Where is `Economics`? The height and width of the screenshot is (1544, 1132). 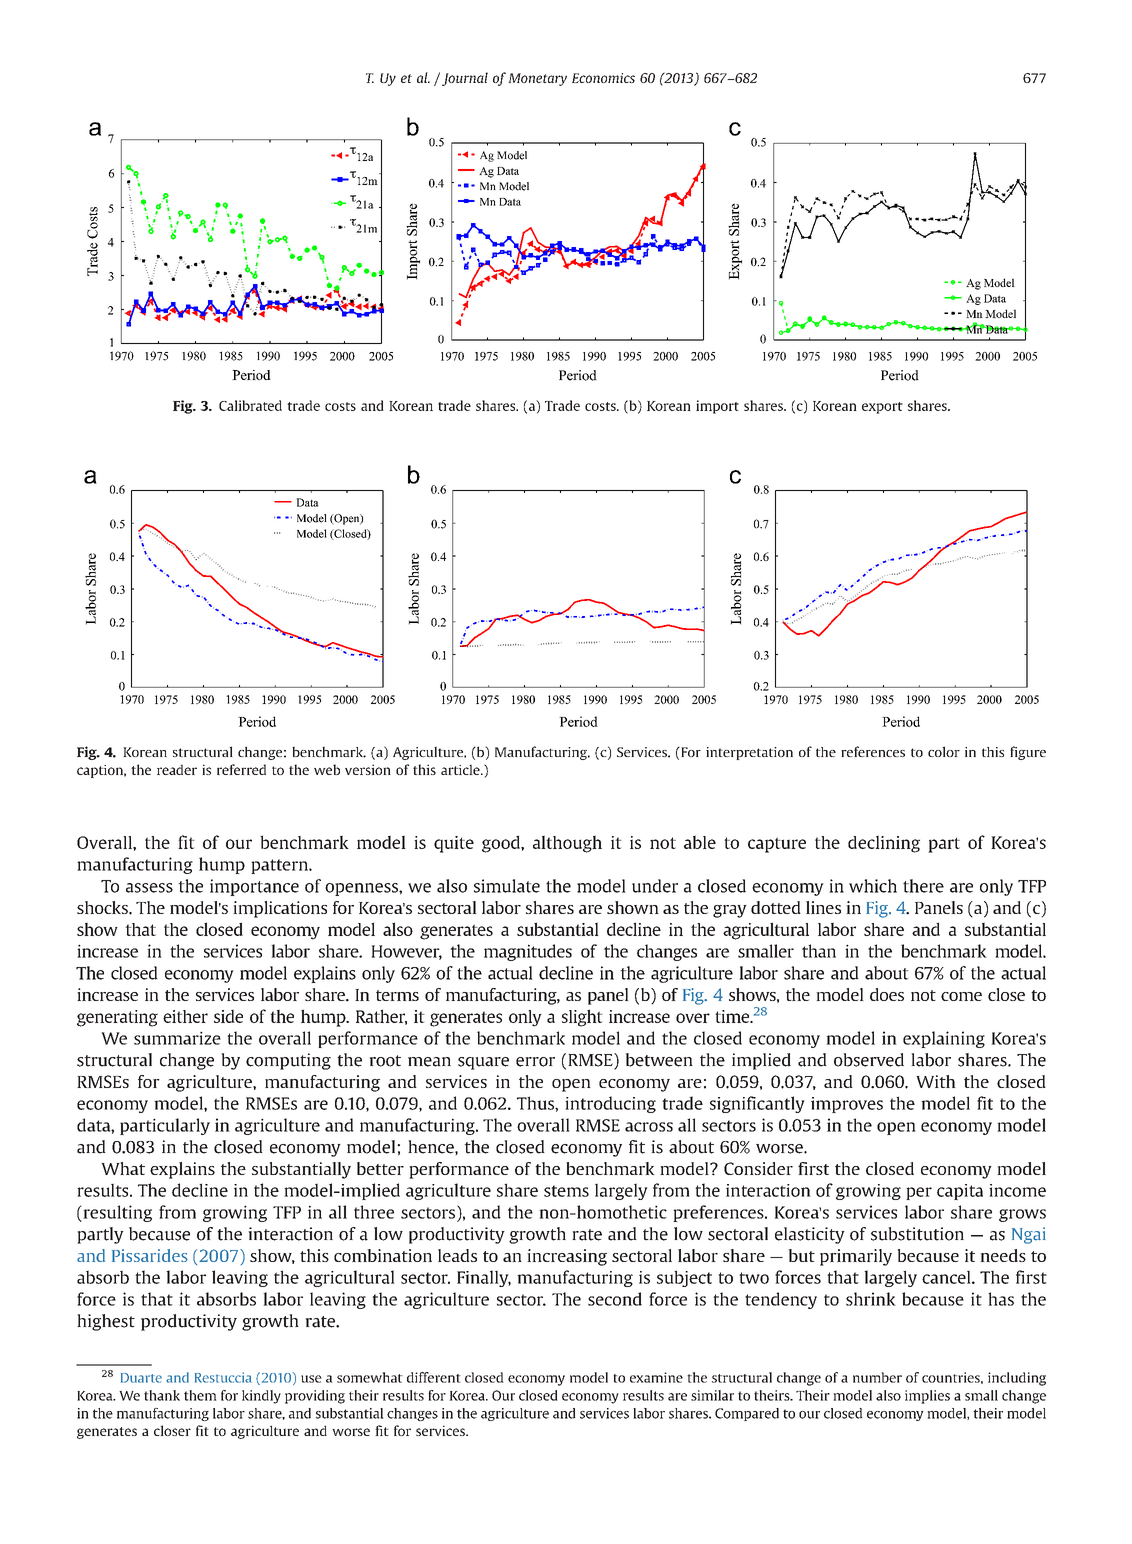 Economics is located at coordinates (603, 78).
